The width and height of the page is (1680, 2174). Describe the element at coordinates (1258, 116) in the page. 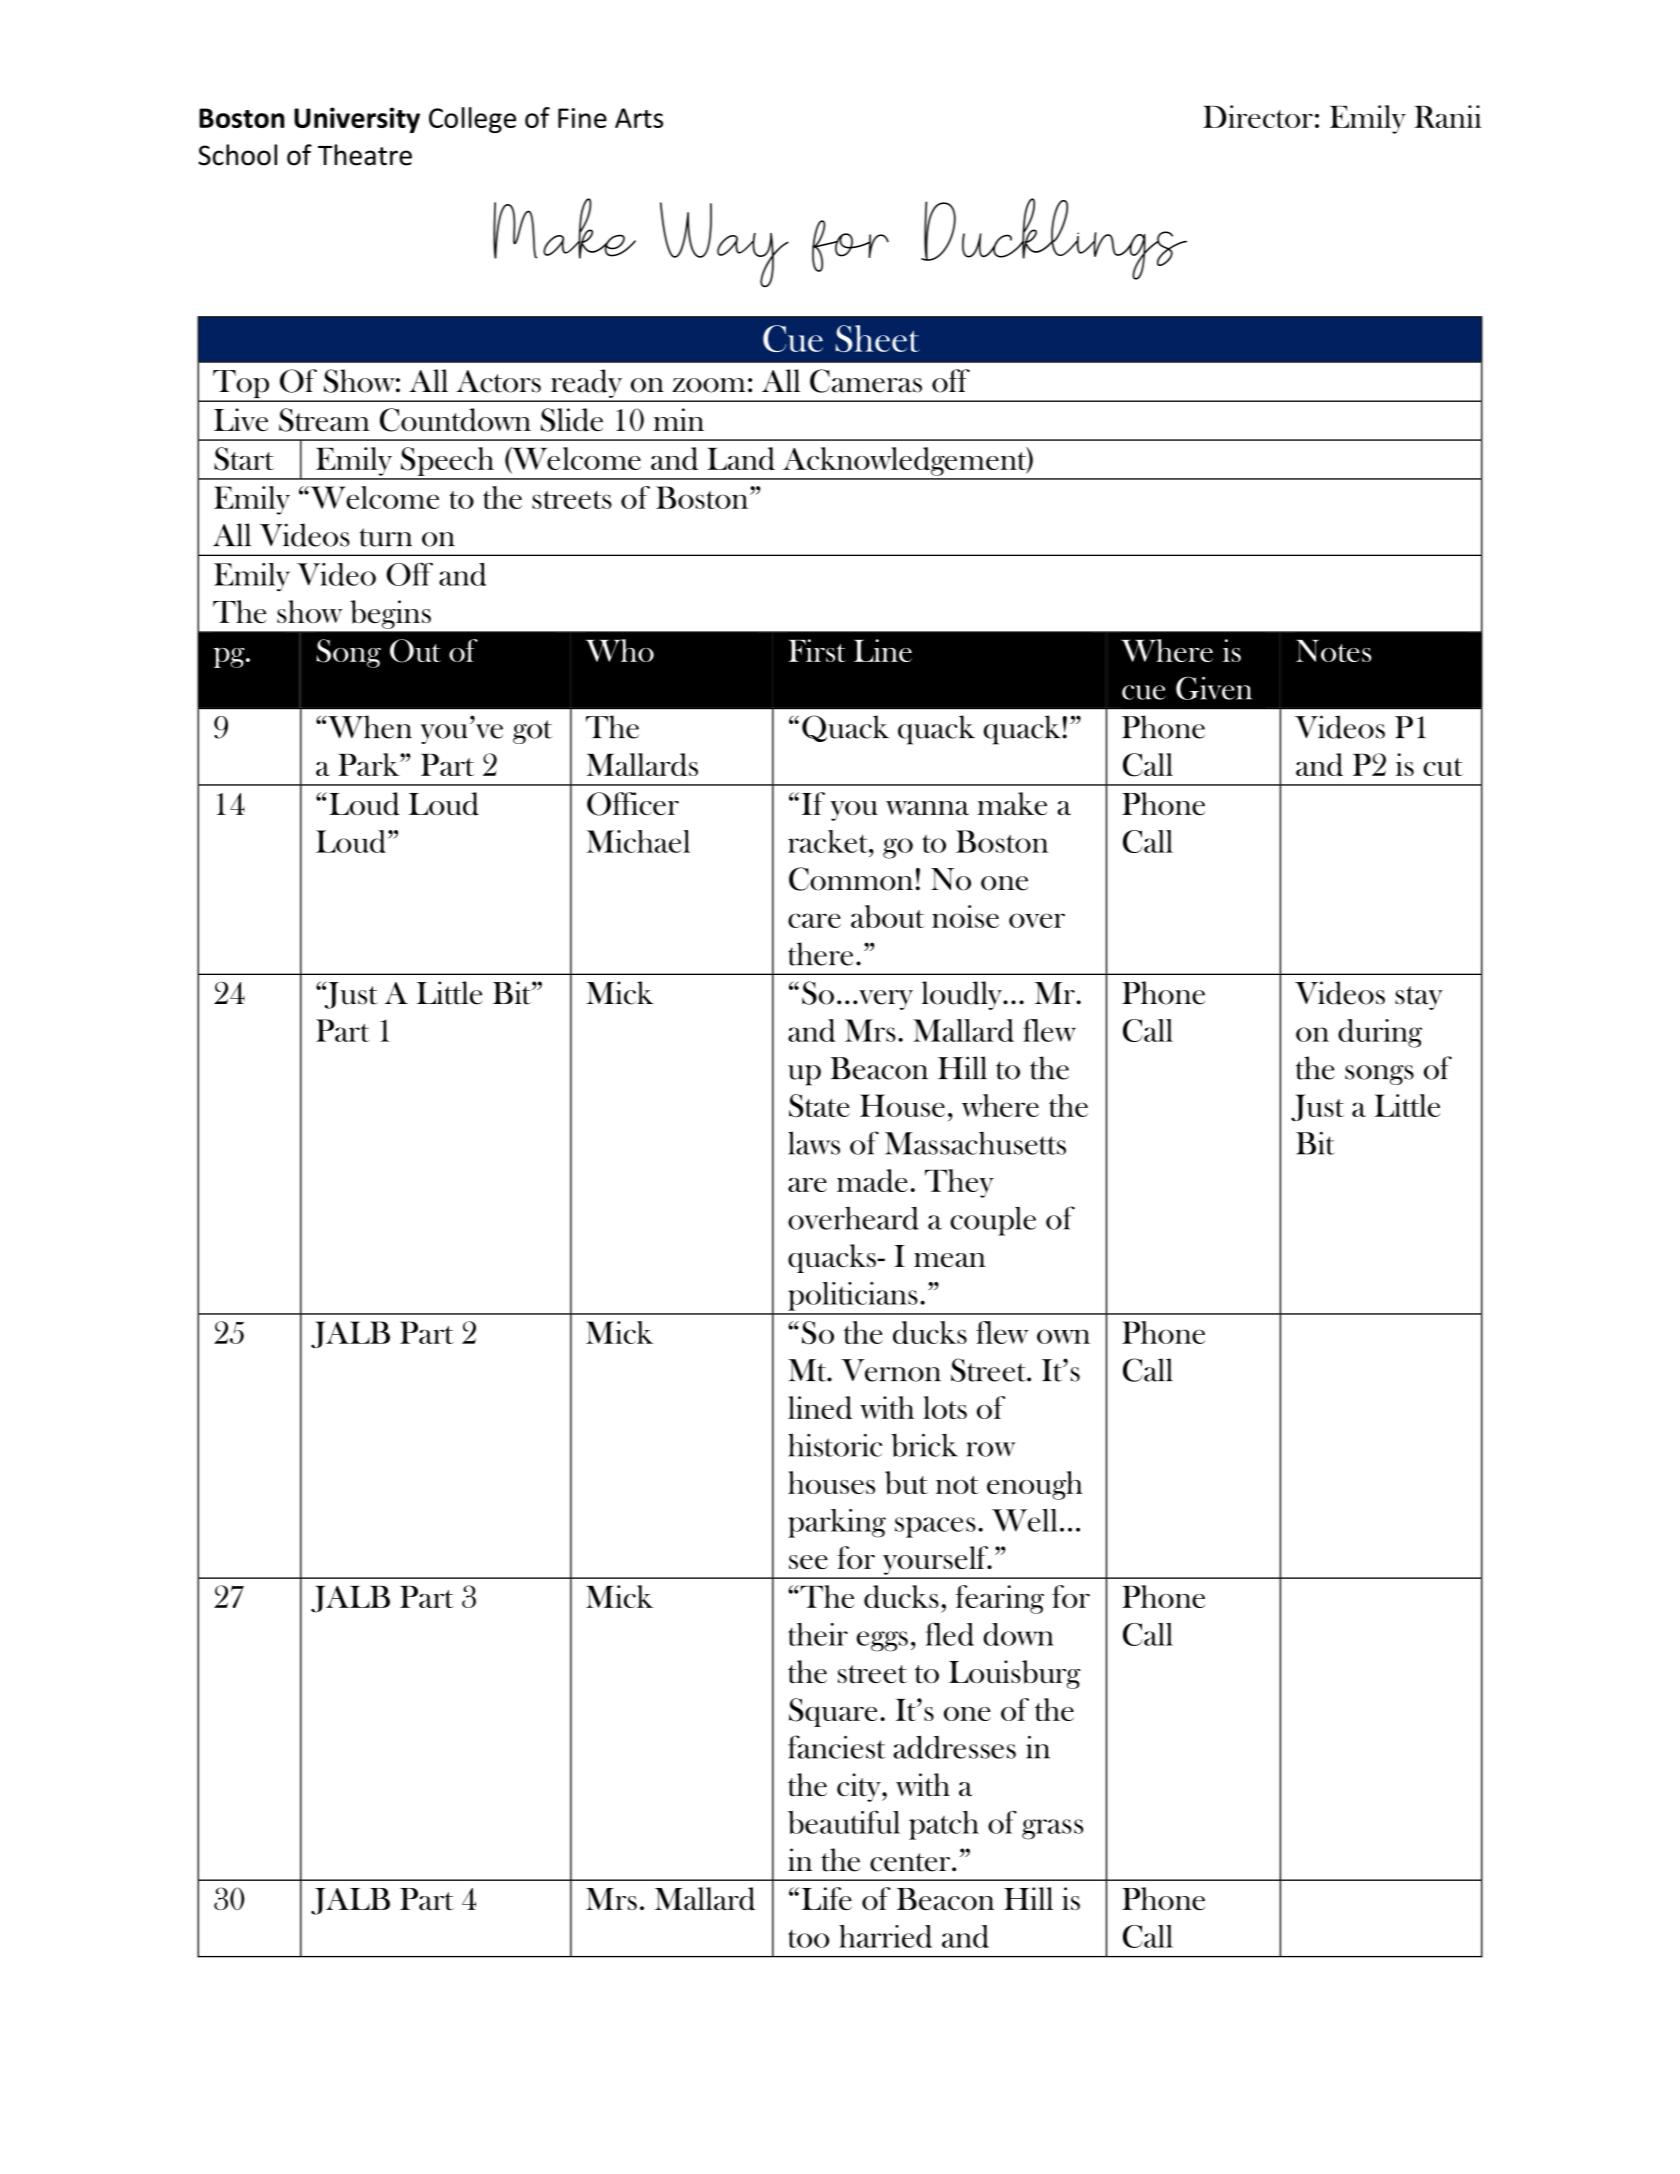

I see `Director` at that location.
